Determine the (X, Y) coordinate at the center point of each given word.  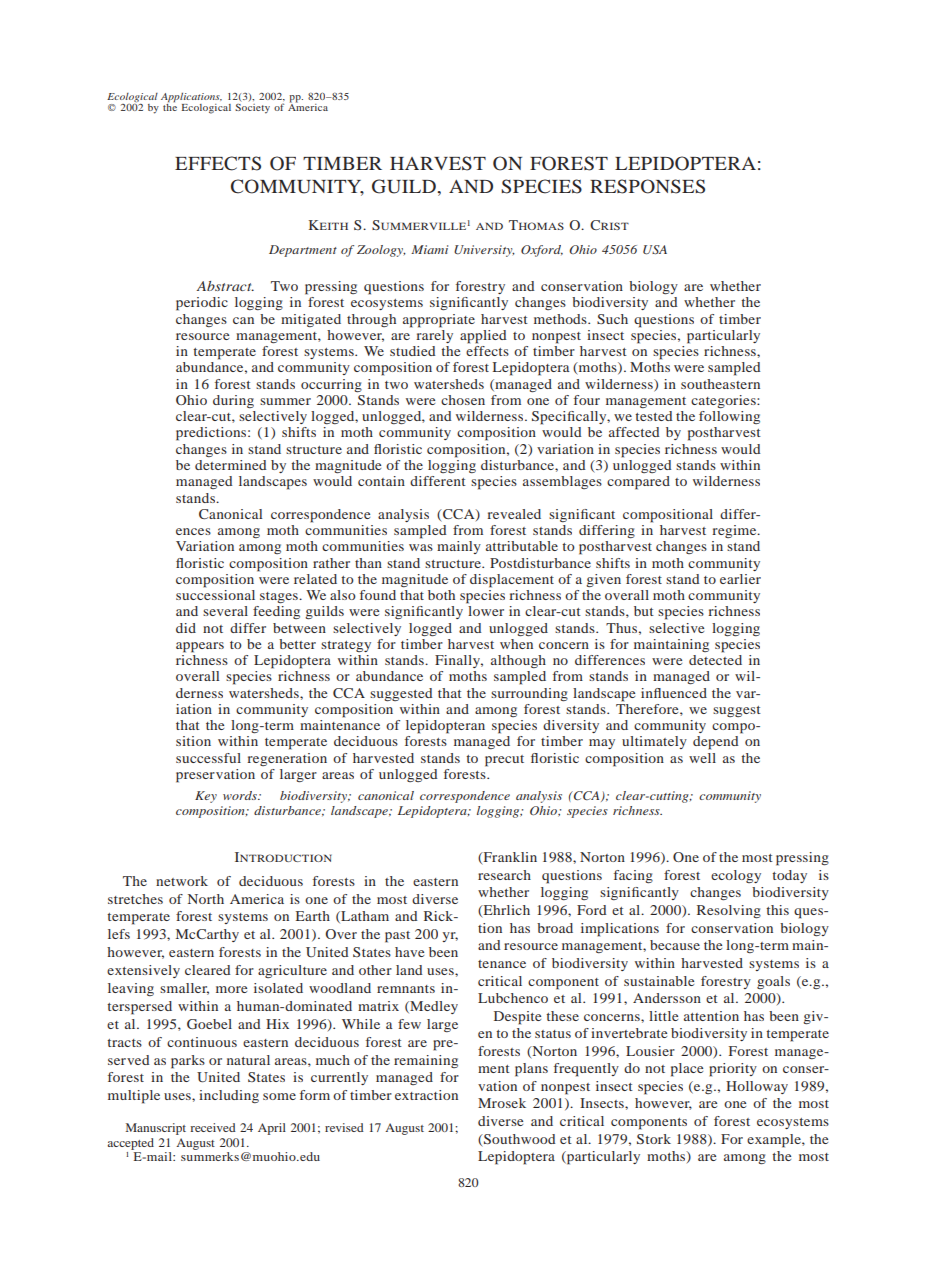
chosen (463, 400)
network (182, 881)
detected (715, 660)
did (186, 628)
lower (486, 611)
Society (252, 107)
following (729, 417)
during (233, 401)
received (213, 1127)
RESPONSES (647, 186)
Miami (429, 249)
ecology (736, 876)
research (504, 875)
